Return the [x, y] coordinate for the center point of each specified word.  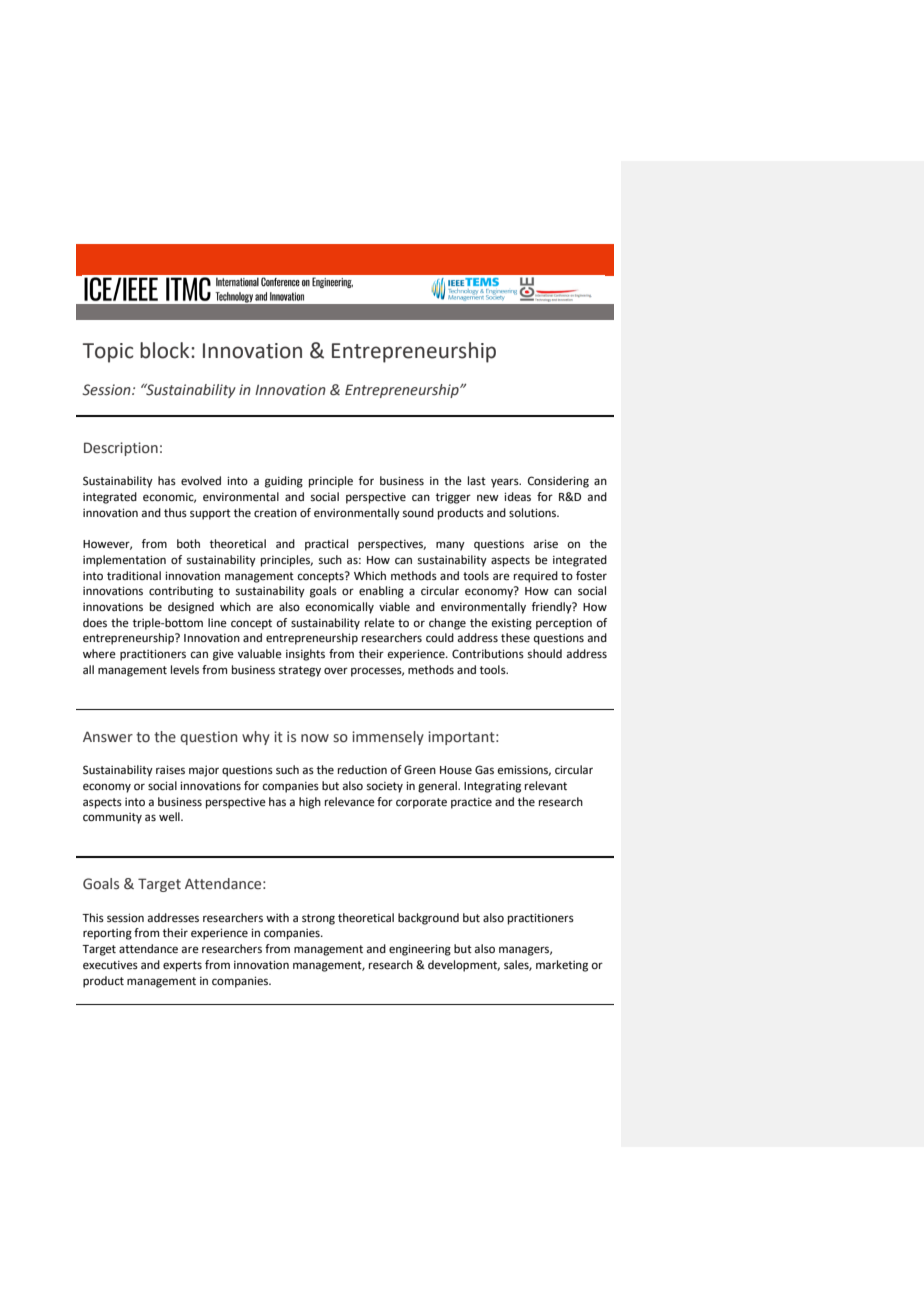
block [166, 350]
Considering [558, 482]
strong [318, 919]
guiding [284, 482]
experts [182, 966]
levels [185, 670]
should [545, 654]
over [336, 671]
